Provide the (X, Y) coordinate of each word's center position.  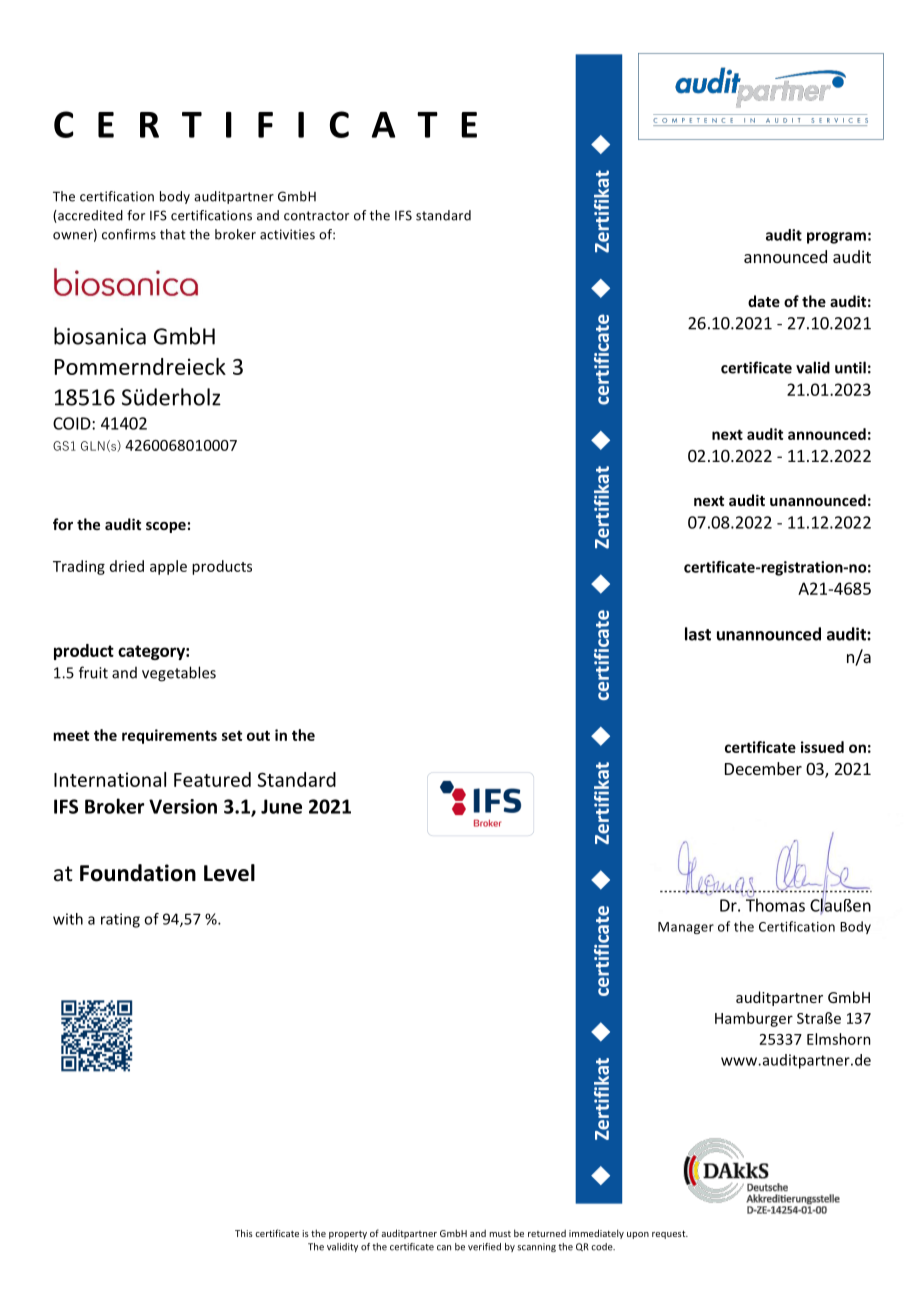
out (258, 736)
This (244, 1233)
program (836, 238)
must (500, 1234)
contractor (316, 216)
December (763, 768)
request (670, 1234)
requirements (169, 736)
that (173, 234)
